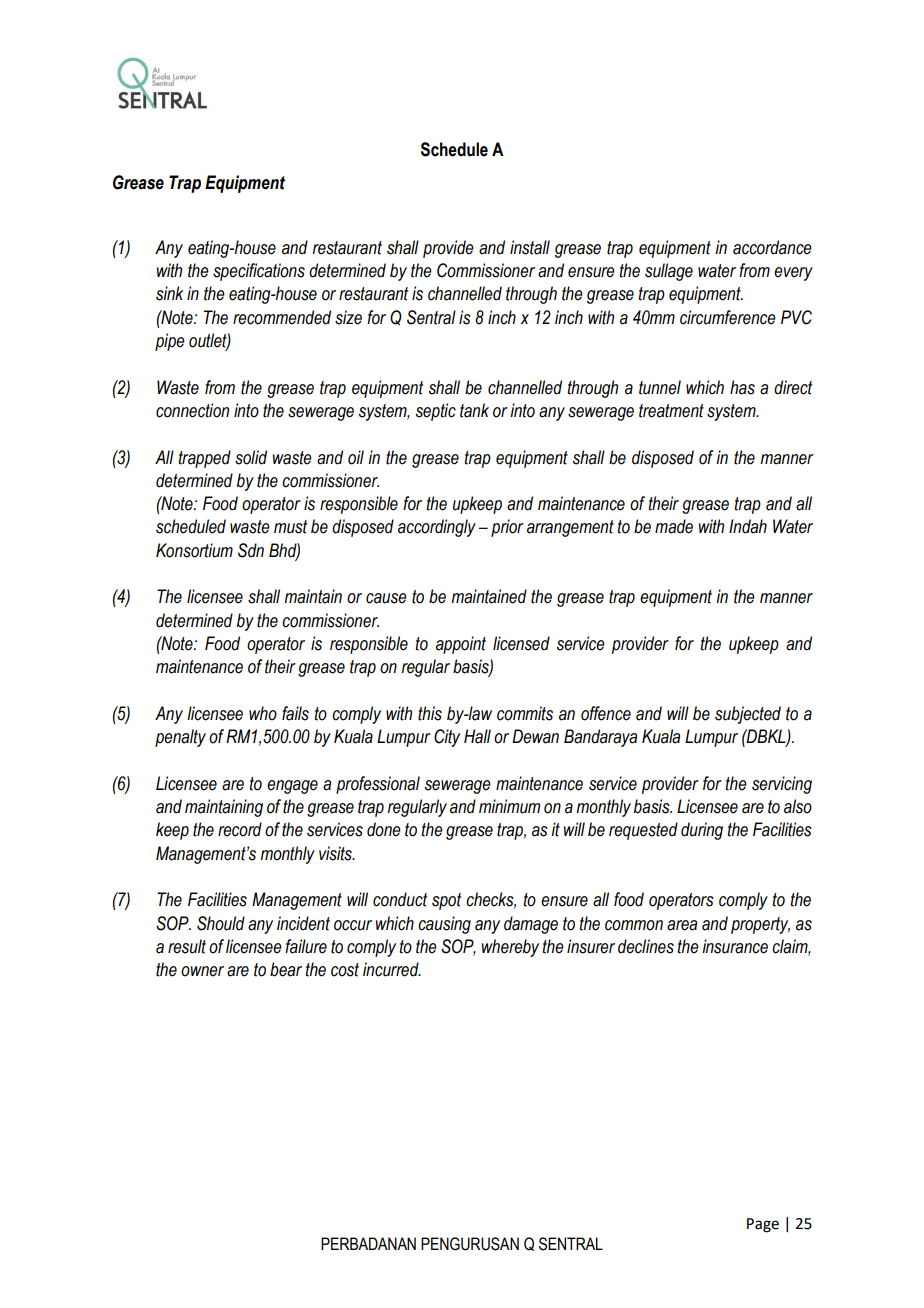  Describe the element at coordinates (728, 317) in the screenshot. I see `circumference` at that location.
